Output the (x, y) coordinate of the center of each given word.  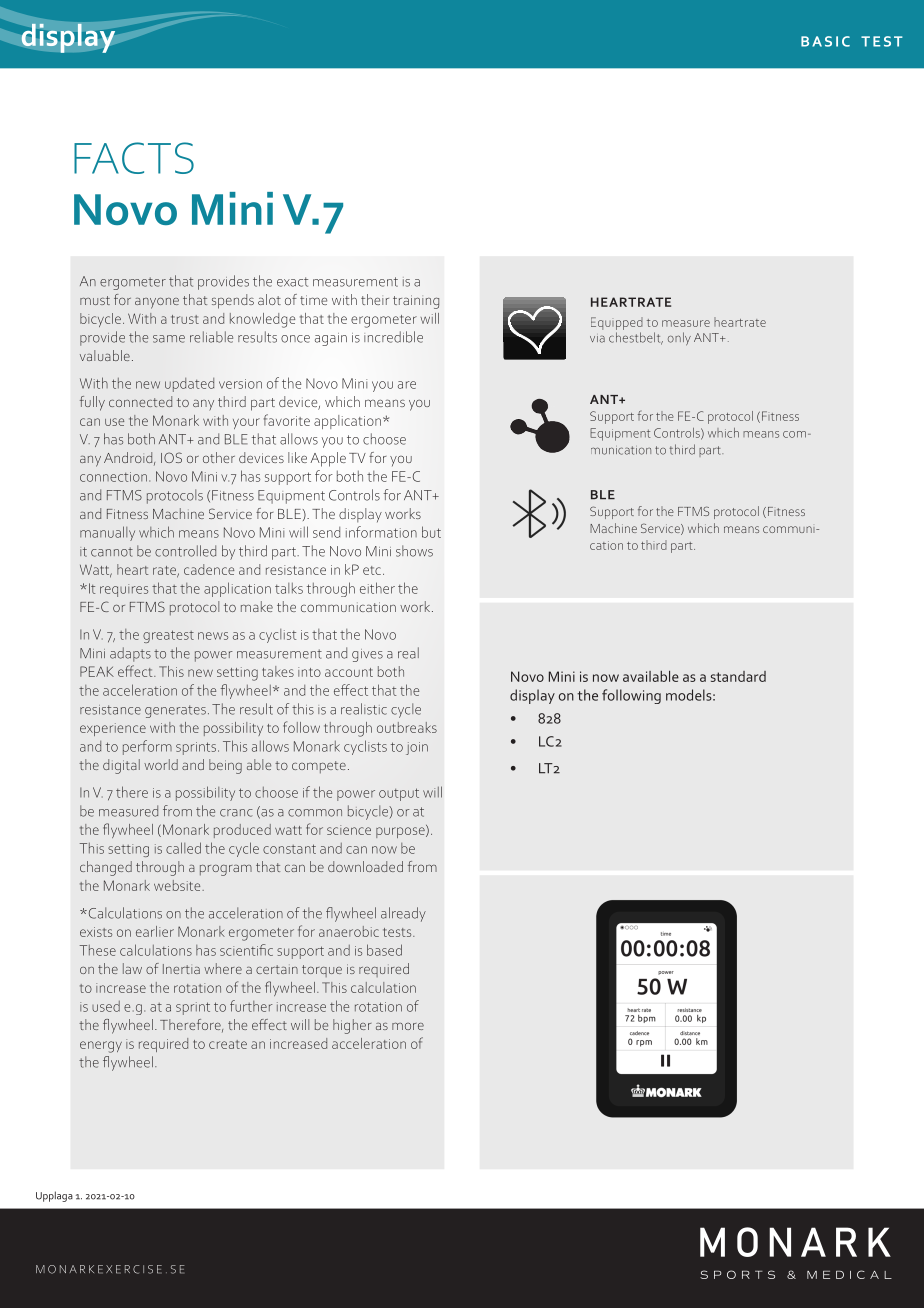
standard (738, 676)
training (416, 302)
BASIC (825, 41)
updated (189, 385)
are (407, 385)
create (228, 1044)
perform (147, 747)
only (679, 339)
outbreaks (407, 727)
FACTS (134, 158)
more (408, 1026)
